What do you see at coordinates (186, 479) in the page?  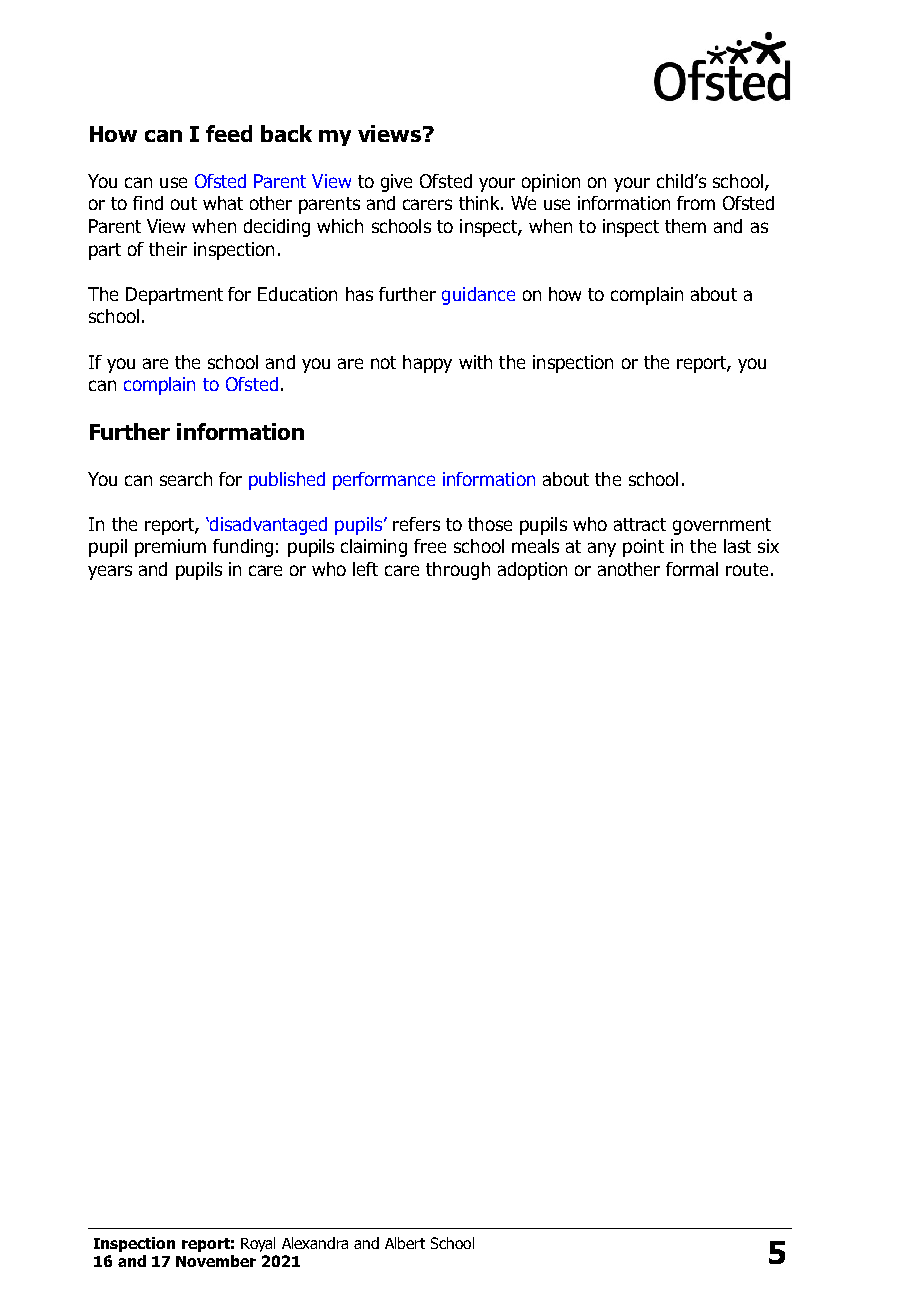 I see `search` at bounding box center [186, 479].
